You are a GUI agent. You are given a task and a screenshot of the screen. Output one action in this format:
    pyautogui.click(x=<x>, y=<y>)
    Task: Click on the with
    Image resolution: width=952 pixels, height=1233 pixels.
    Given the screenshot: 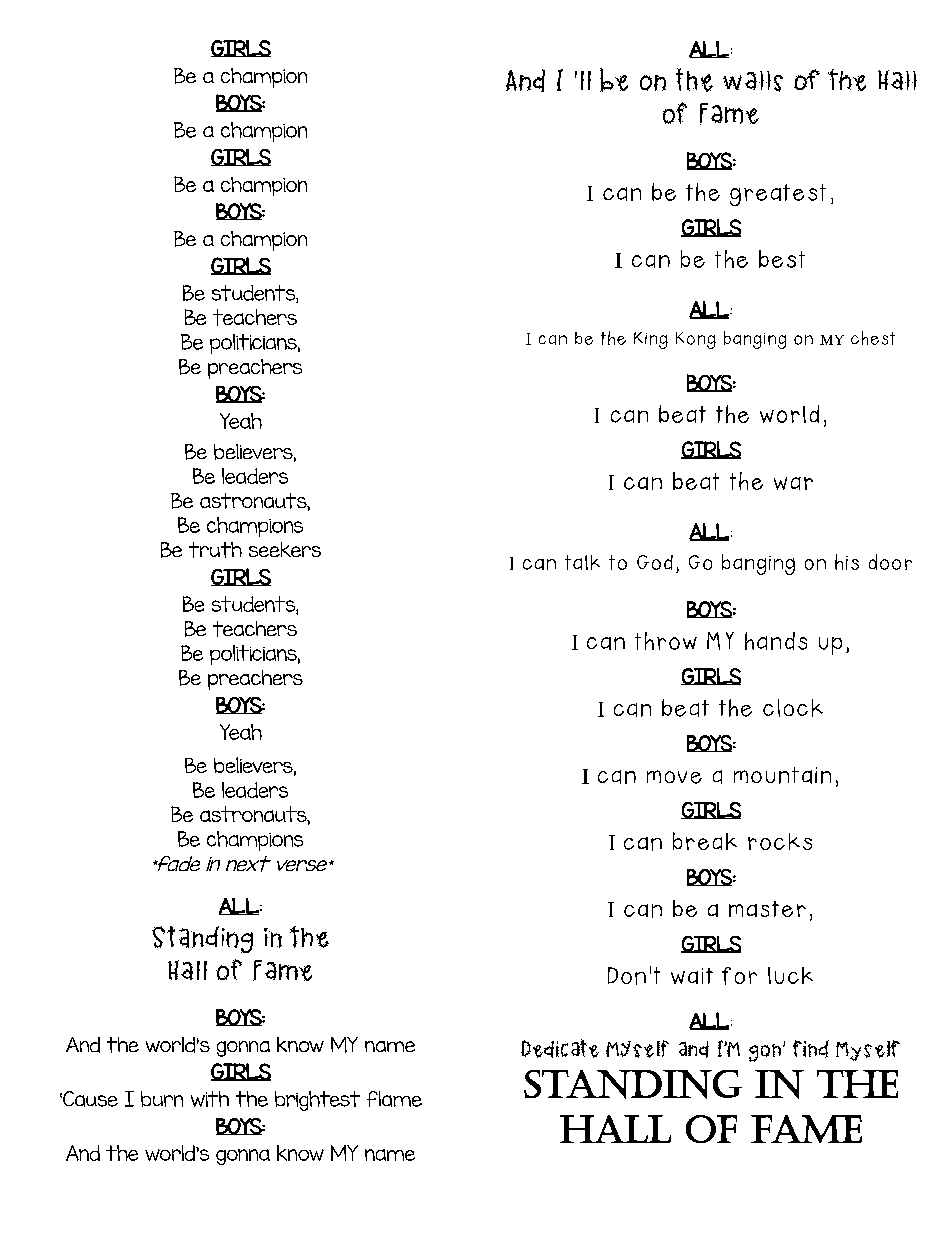 What is the action you would take?
    pyautogui.click(x=210, y=1099)
